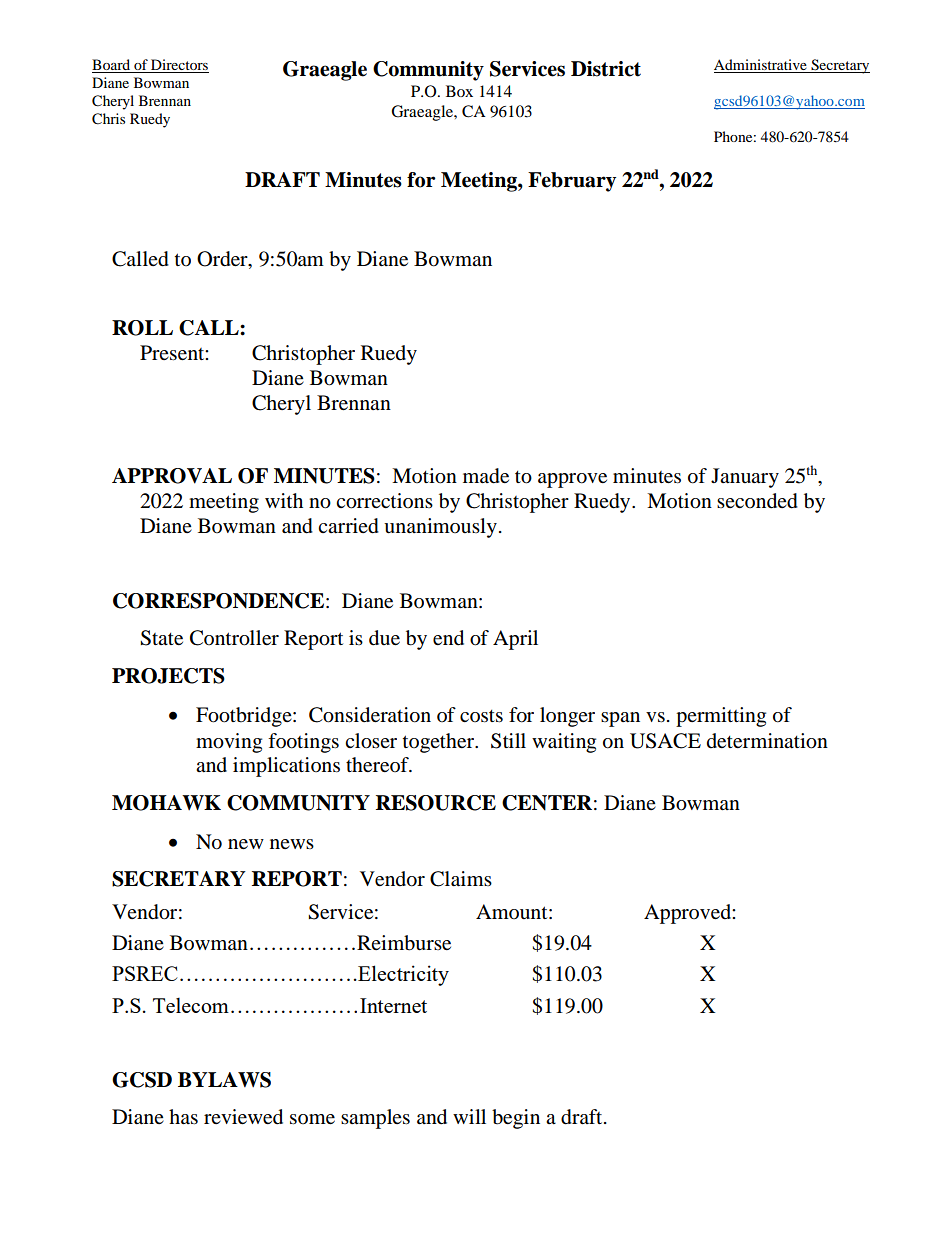 The image size is (952, 1233). Describe the element at coordinates (459, 91) in the image. I see `Box` at that location.
